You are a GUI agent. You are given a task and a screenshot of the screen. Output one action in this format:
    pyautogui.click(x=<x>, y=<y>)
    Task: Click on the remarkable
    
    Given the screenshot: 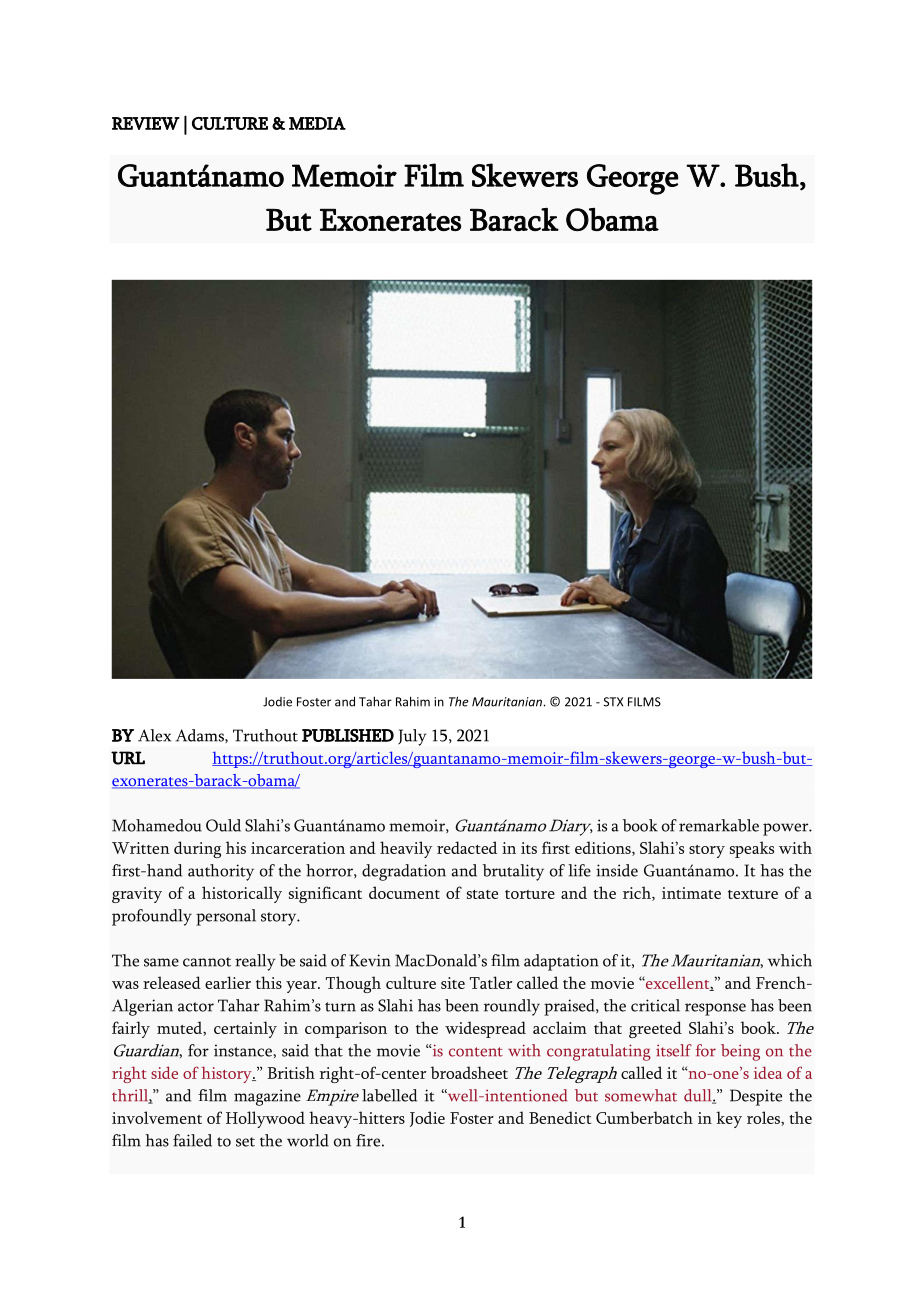 What is the action you would take?
    pyautogui.click(x=719, y=825)
